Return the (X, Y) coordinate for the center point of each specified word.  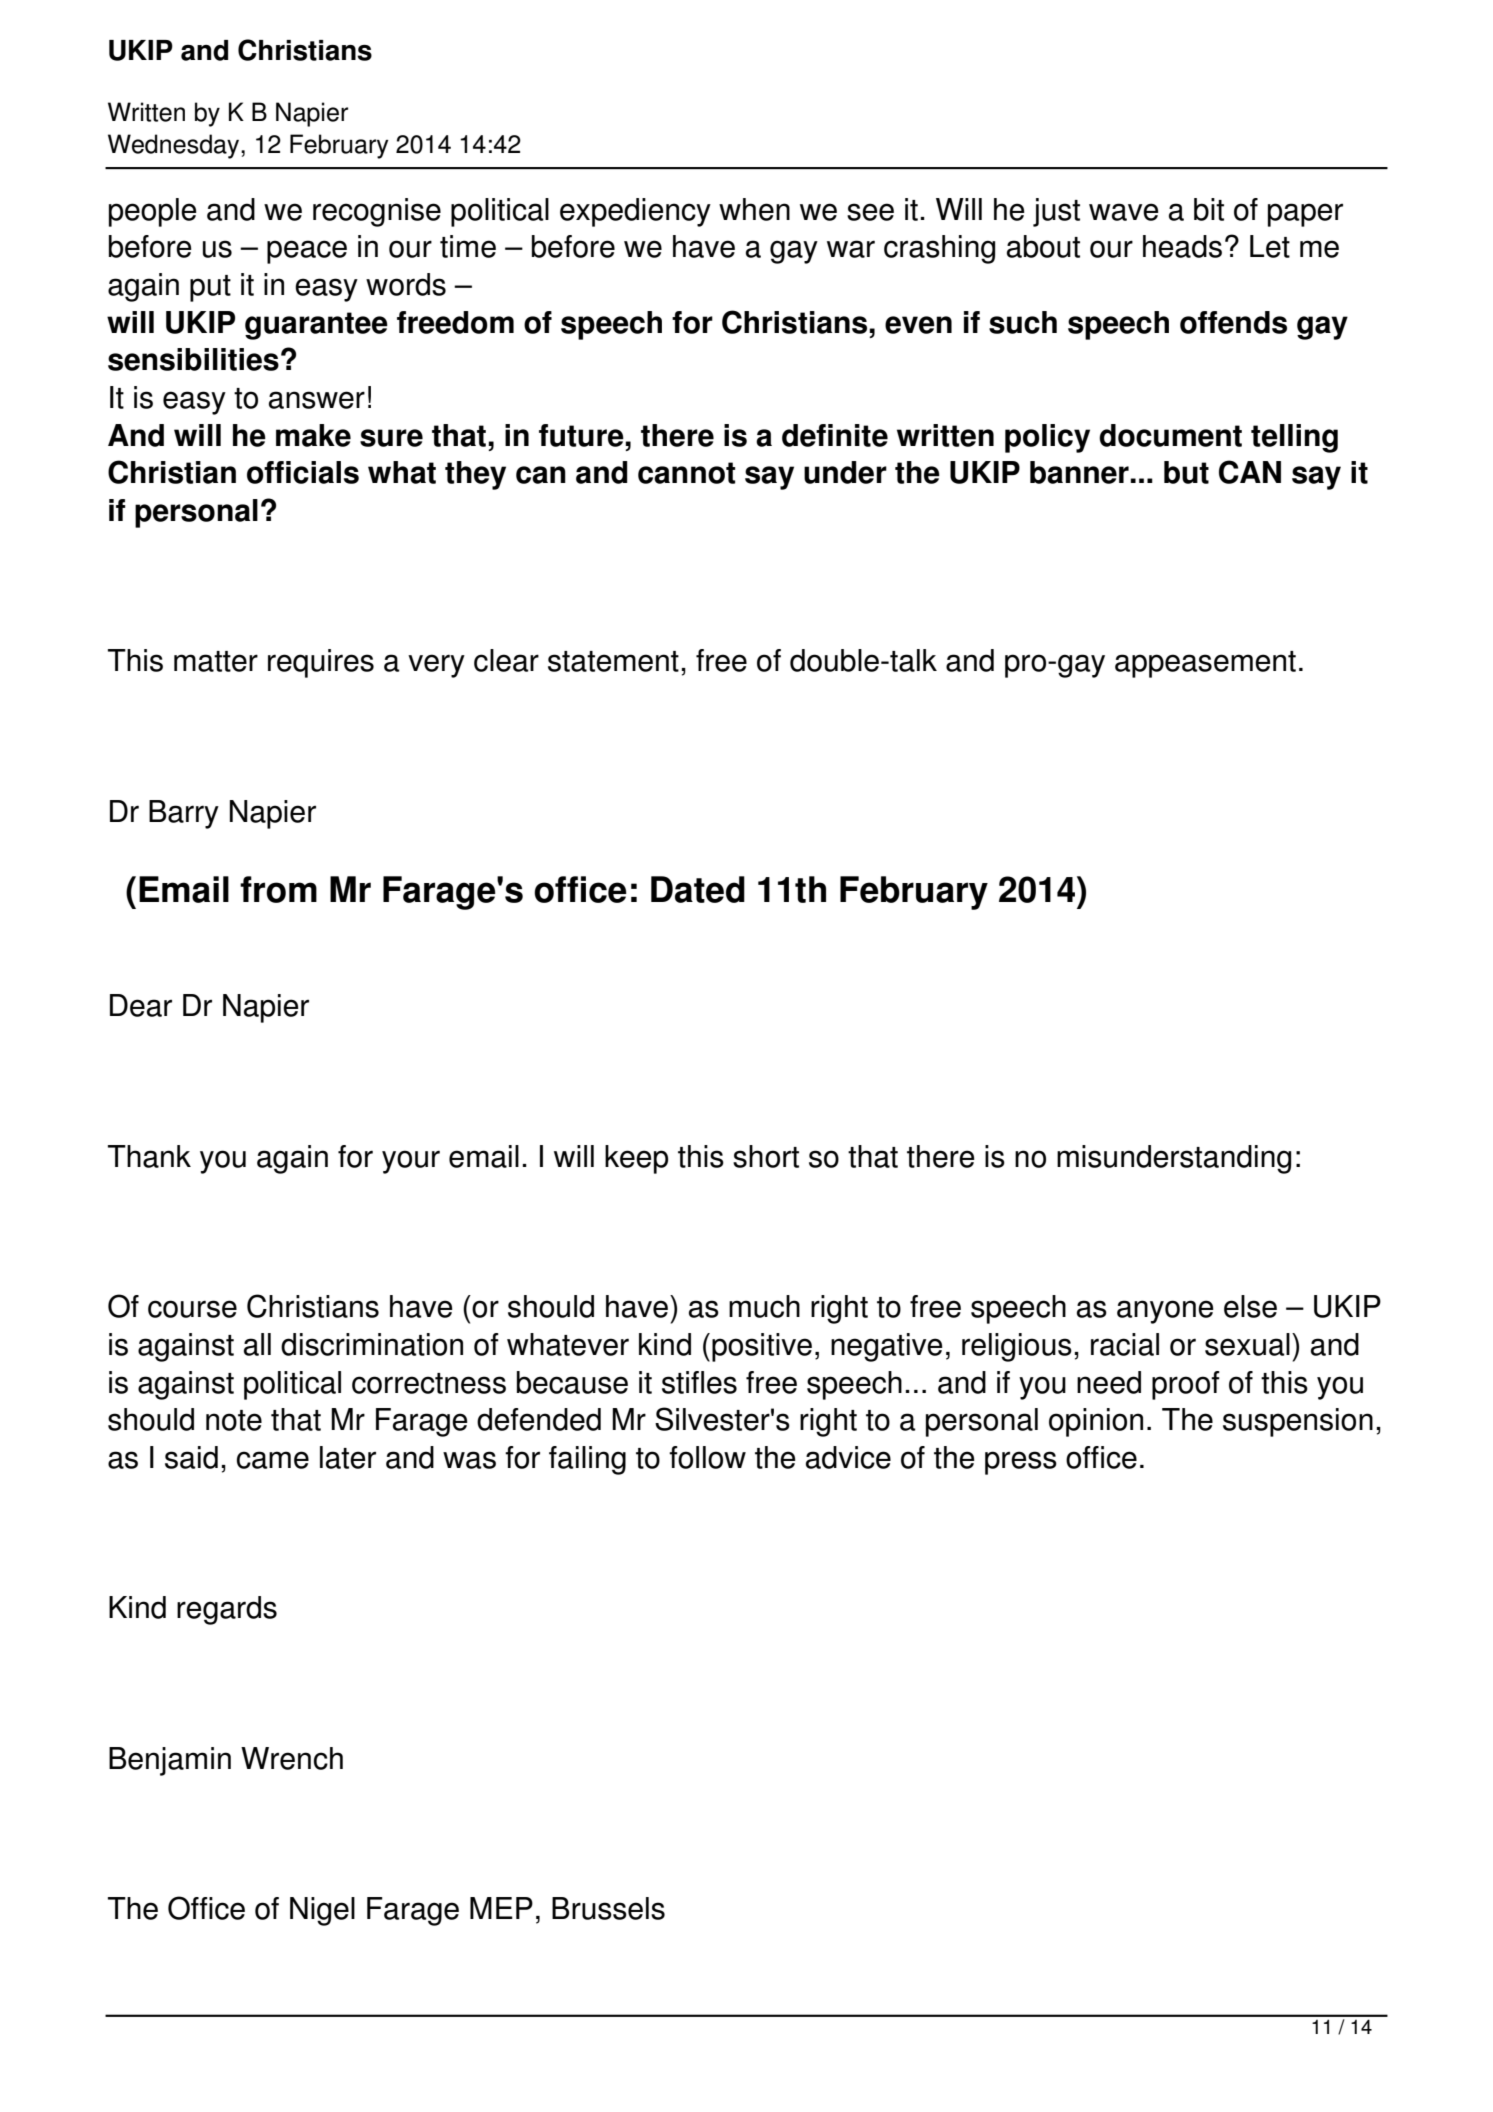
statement (613, 661)
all (257, 1344)
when (754, 209)
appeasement (1205, 664)
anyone (1165, 1312)
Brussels (608, 1908)
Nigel (322, 1911)
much (764, 1306)
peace (307, 252)
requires (321, 663)
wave (1124, 212)
